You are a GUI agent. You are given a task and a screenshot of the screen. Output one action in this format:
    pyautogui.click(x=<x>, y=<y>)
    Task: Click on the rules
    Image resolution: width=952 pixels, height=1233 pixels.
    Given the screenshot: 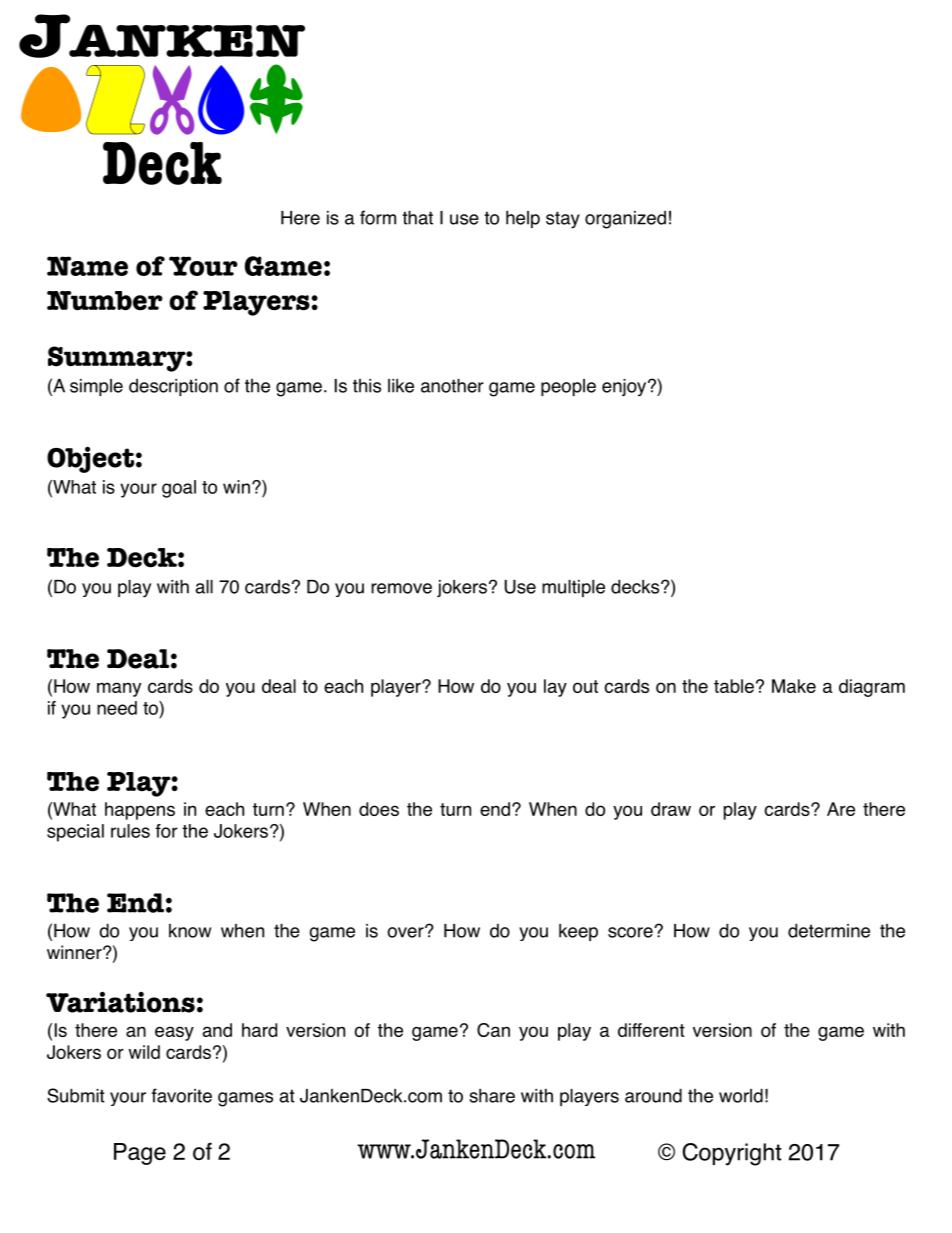 What is the action you would take?
    pyautogui.click(x=130, y=831)
